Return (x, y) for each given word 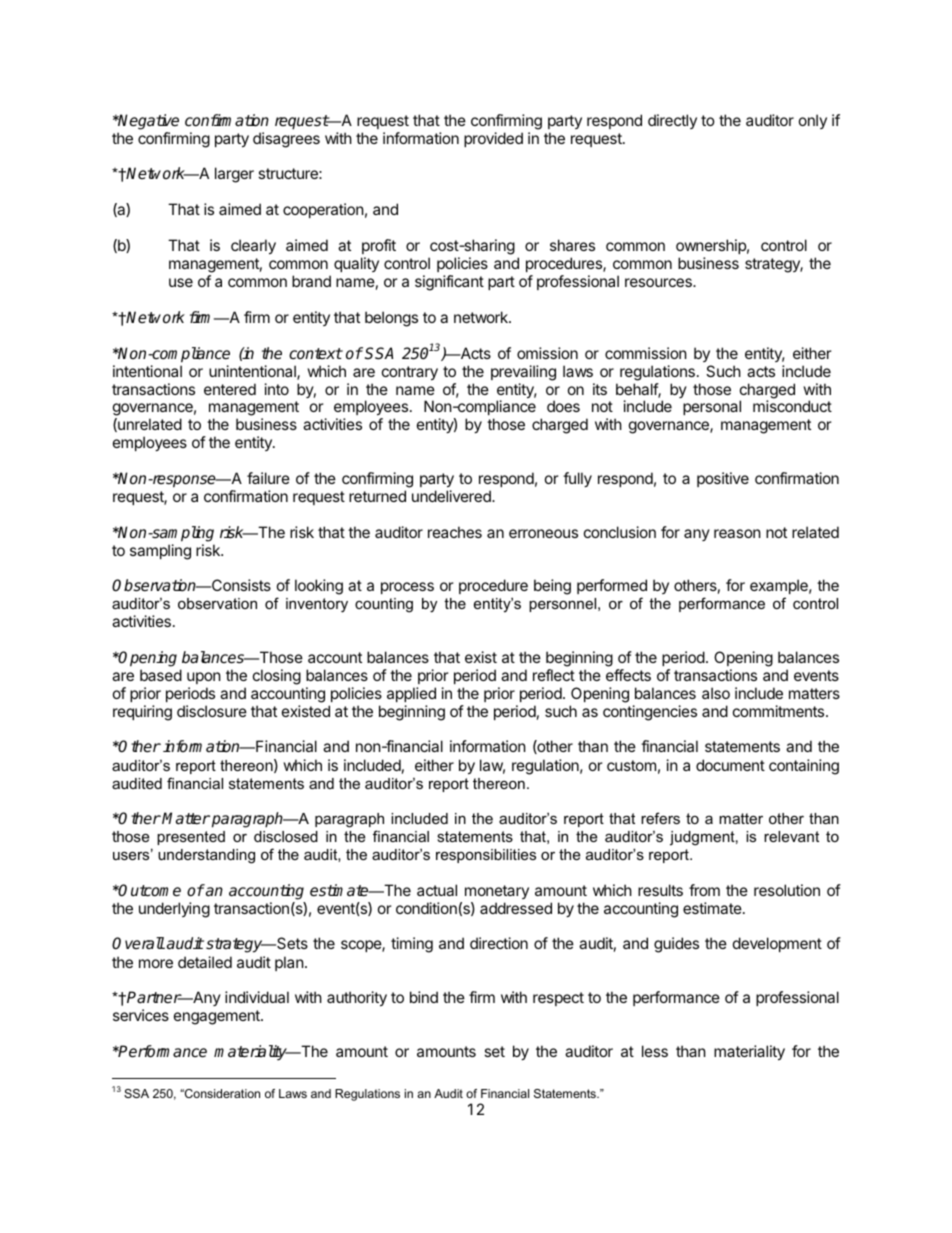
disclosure (212, 711)
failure (268, 478)
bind (424, 997)
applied (411, 694)
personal (712, 407)
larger (234, 175)
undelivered (452, 496)
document (730, 765)
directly (672, 121)
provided (493, 139)
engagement (218, 1017)
